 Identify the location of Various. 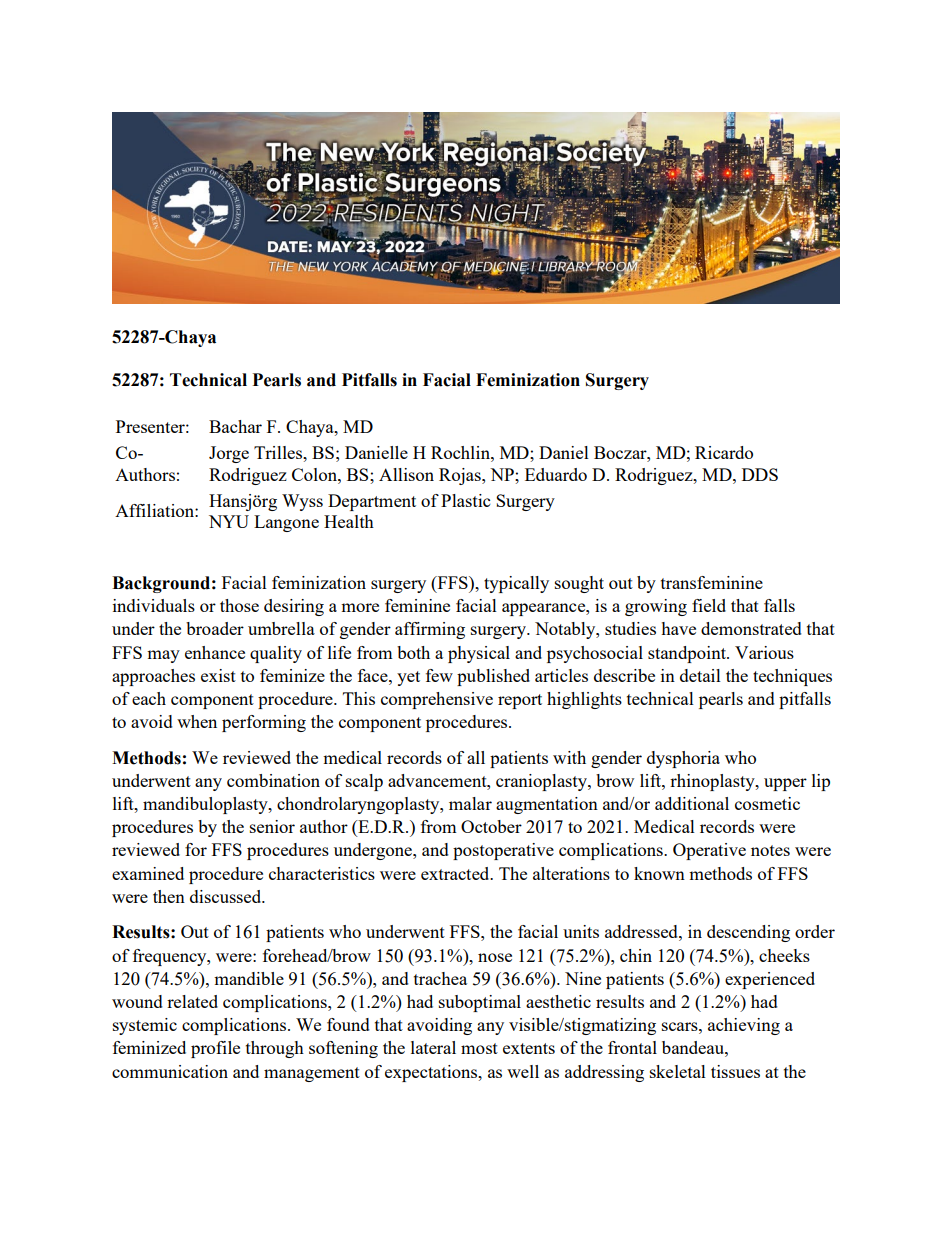
(764, 652).
